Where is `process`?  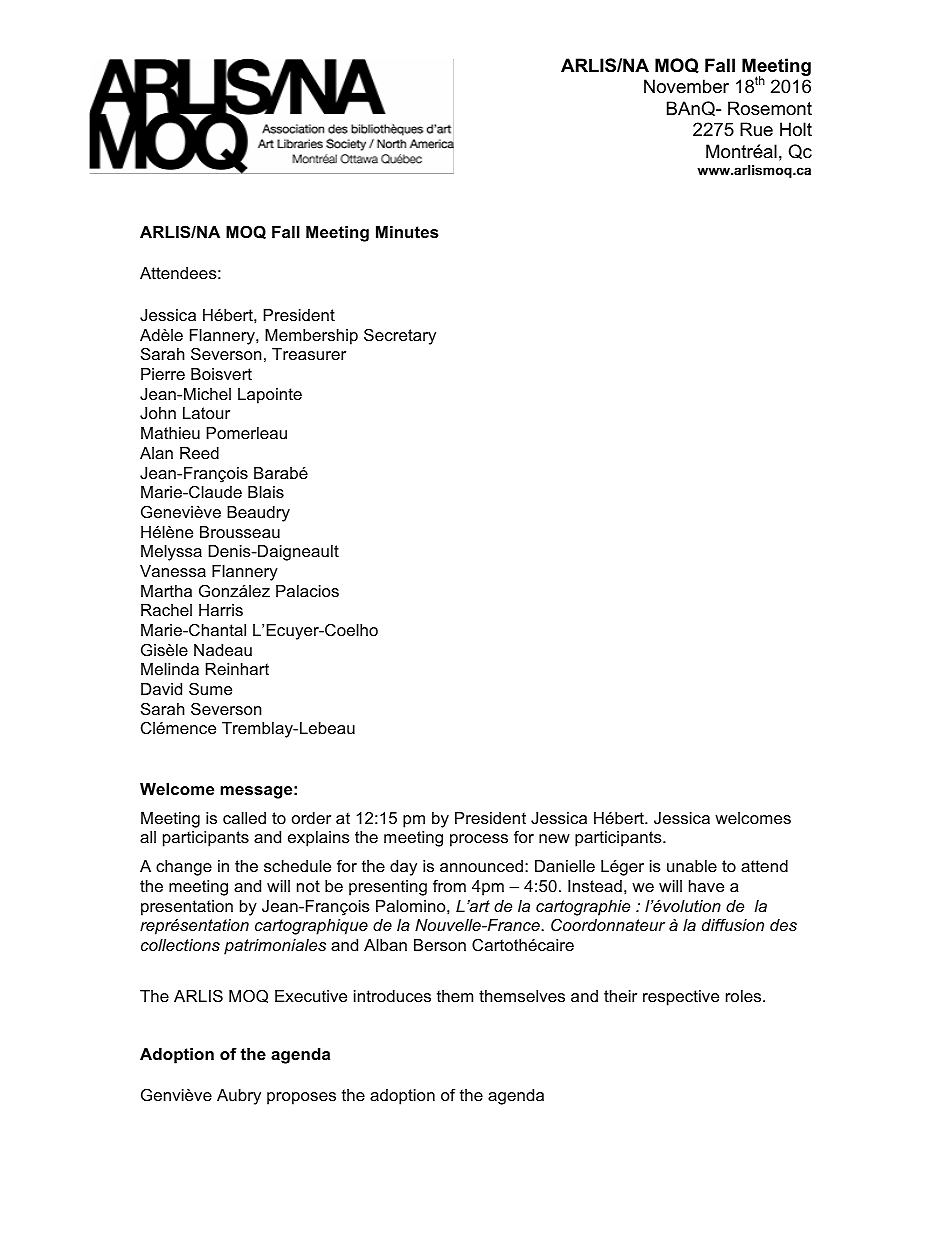 process is located at coordinates (479, 840).
